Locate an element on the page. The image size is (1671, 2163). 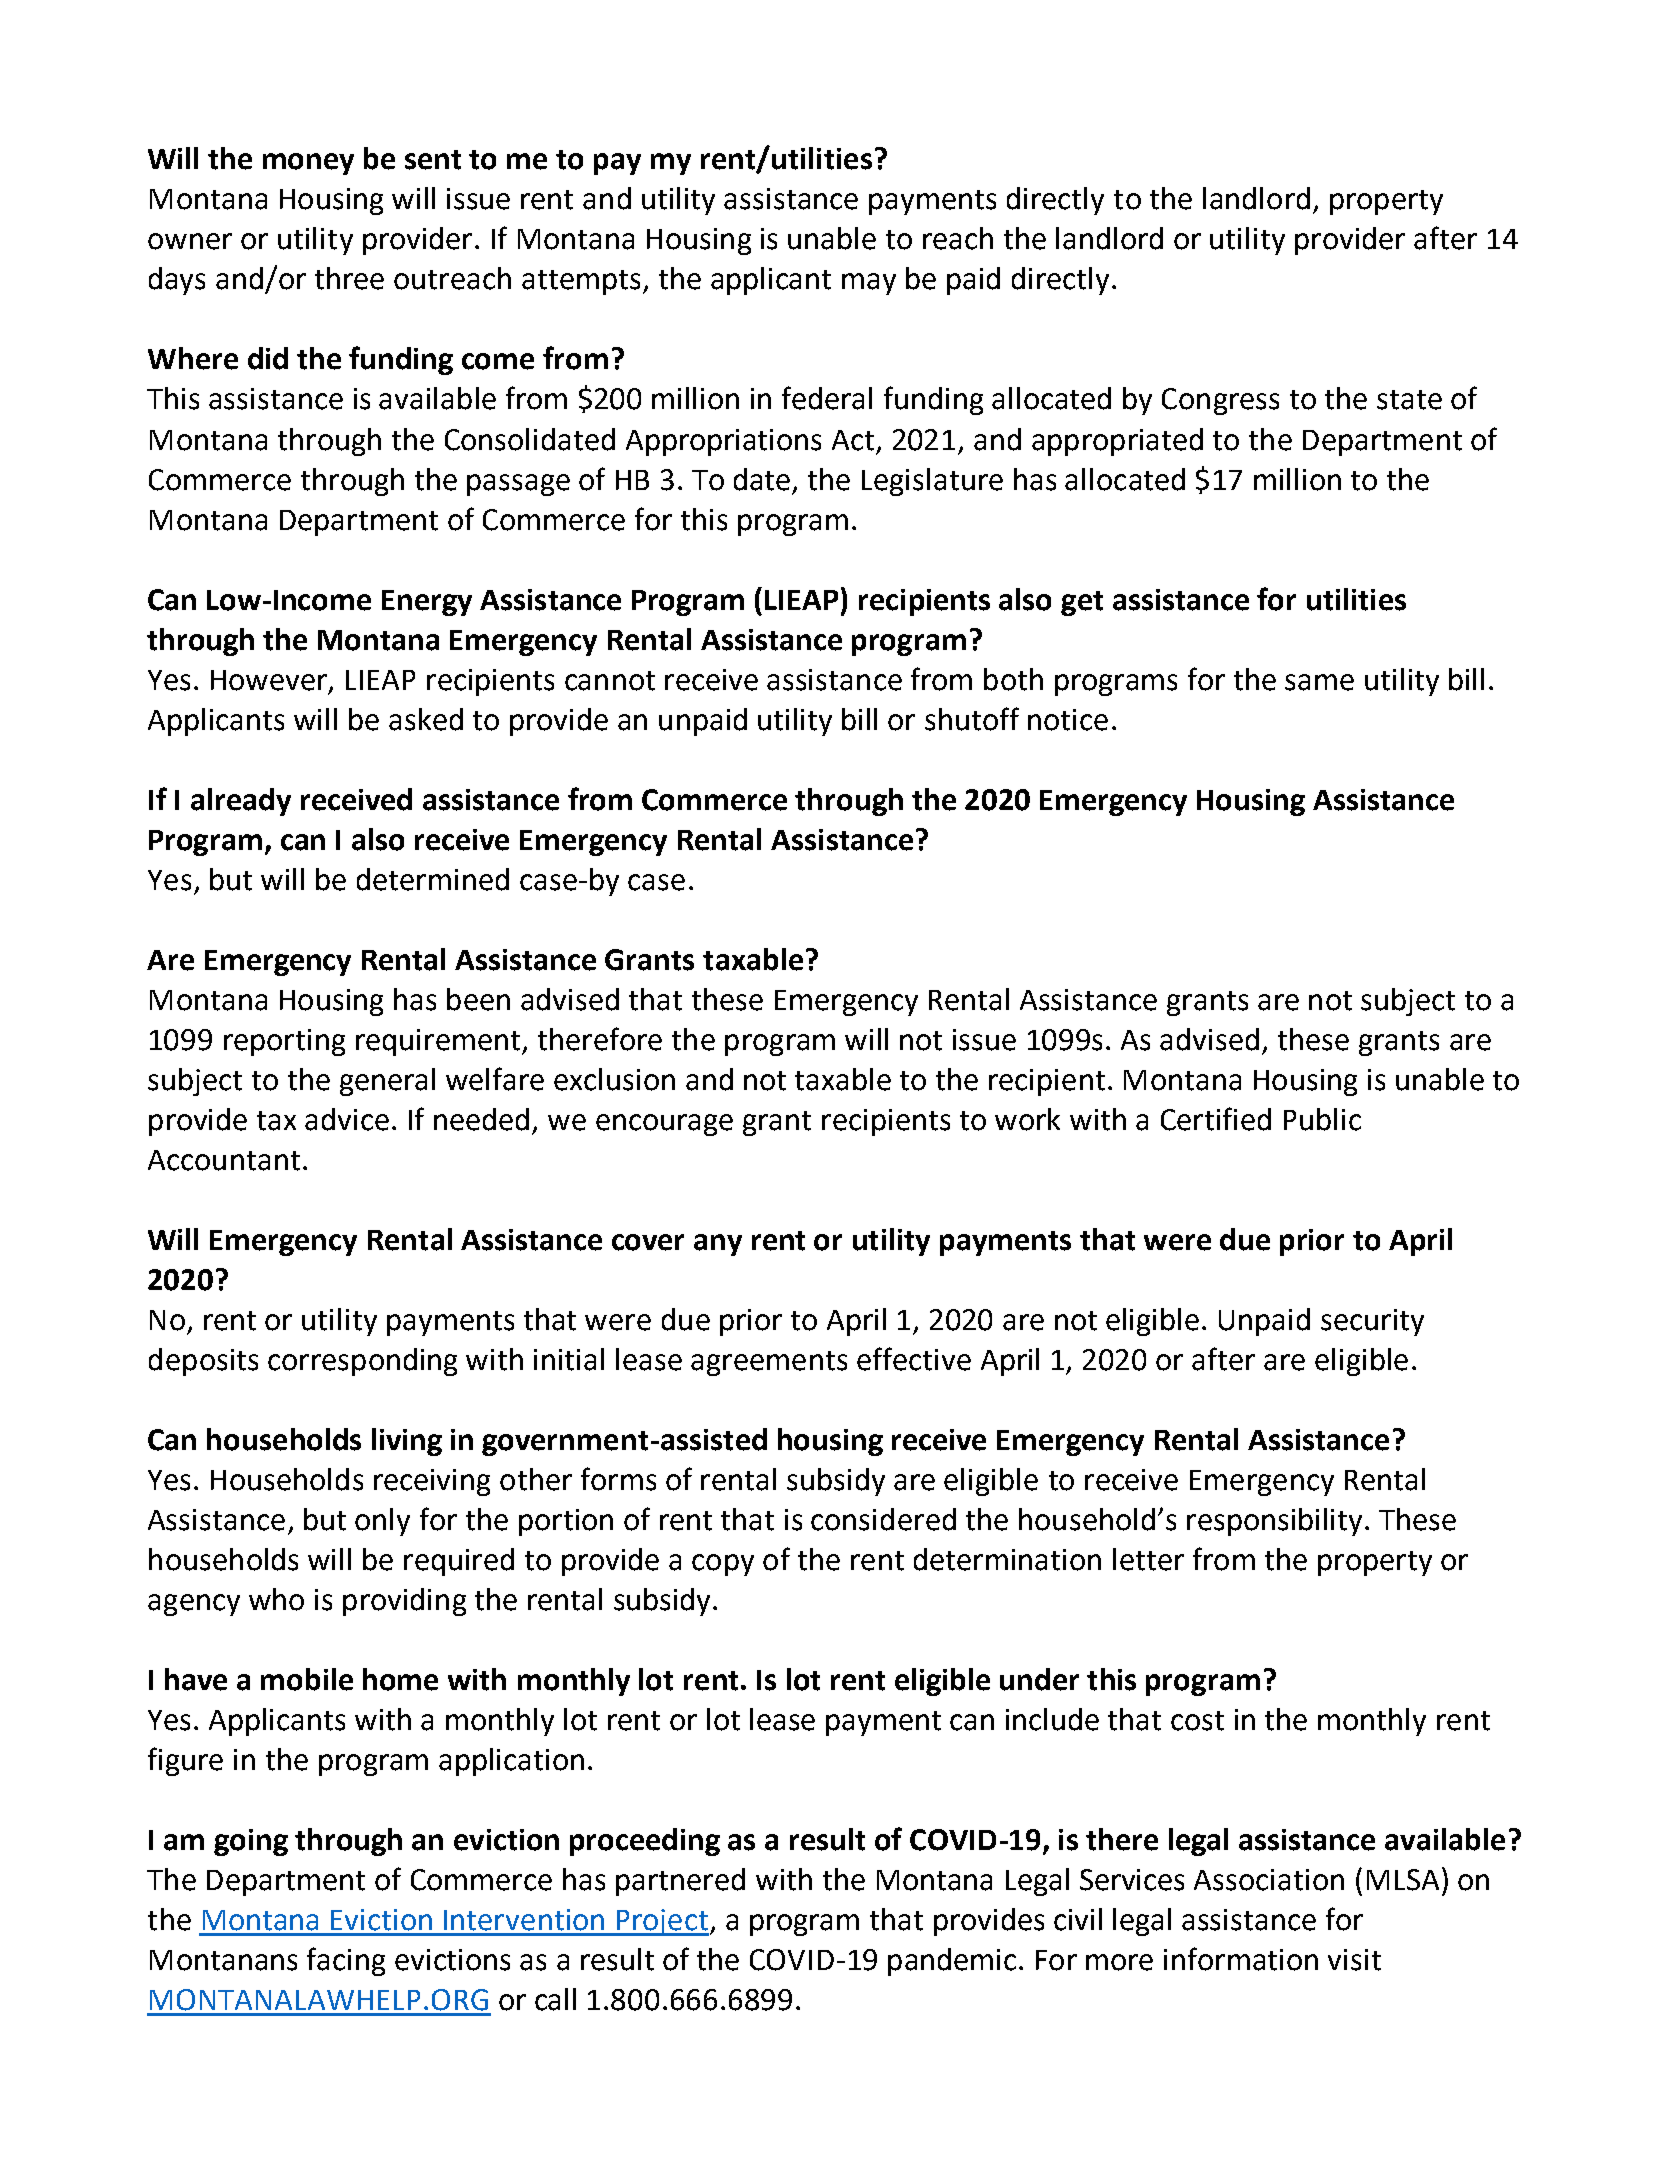
considered is located at coordinates (883, 1519).
